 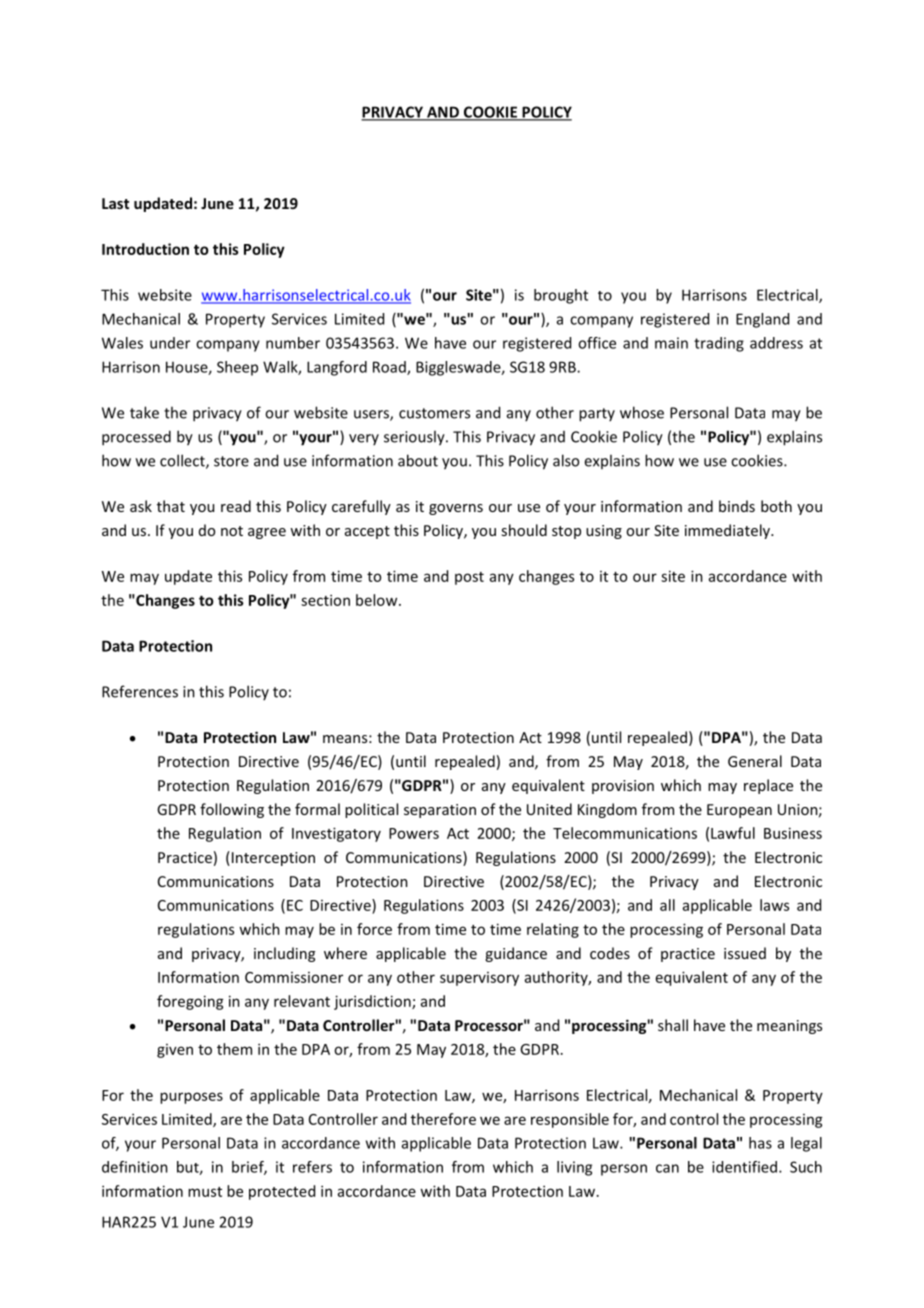 I want to click on about, so click(x=418, y=460).
